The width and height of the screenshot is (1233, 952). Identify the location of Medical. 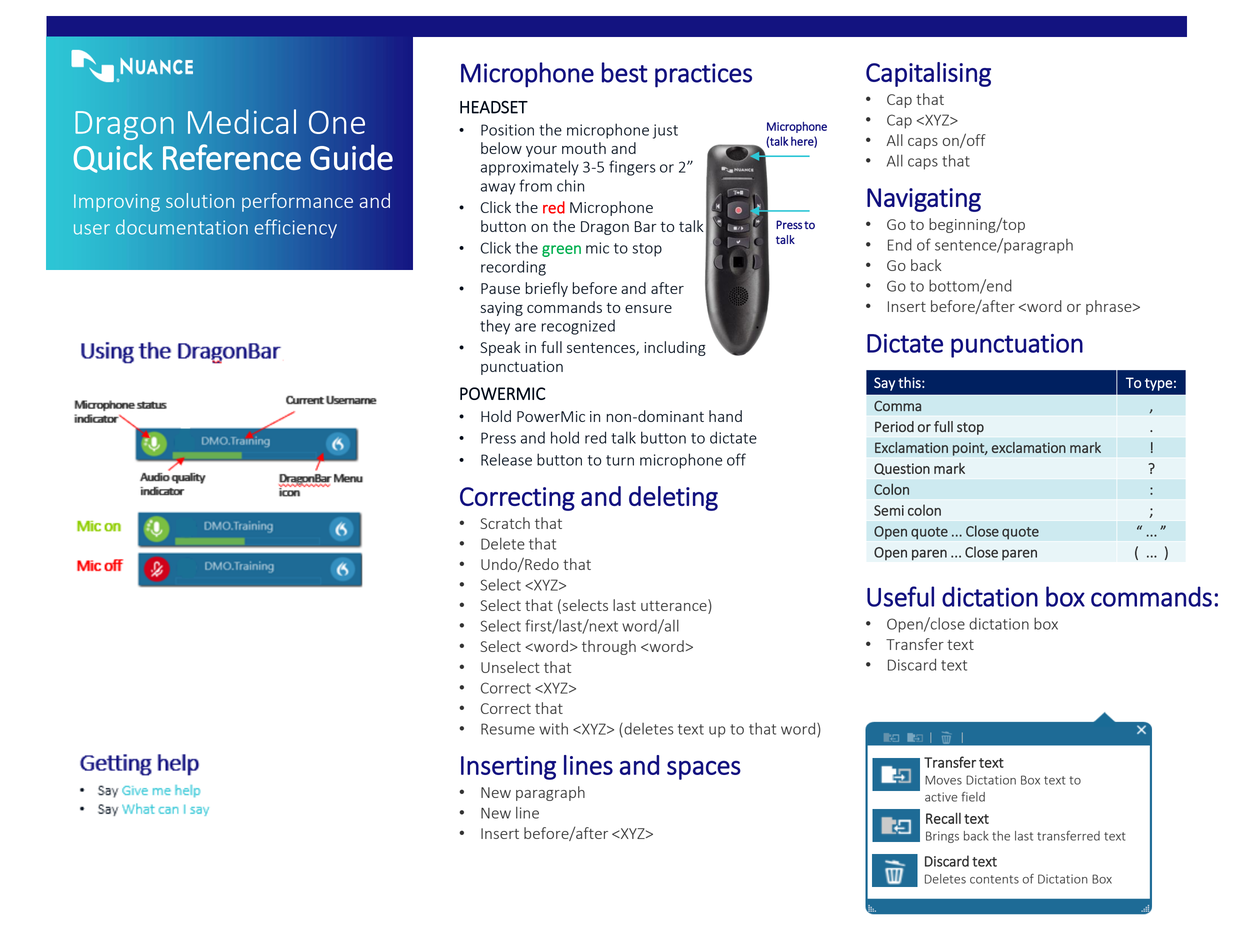
(242, 121).
